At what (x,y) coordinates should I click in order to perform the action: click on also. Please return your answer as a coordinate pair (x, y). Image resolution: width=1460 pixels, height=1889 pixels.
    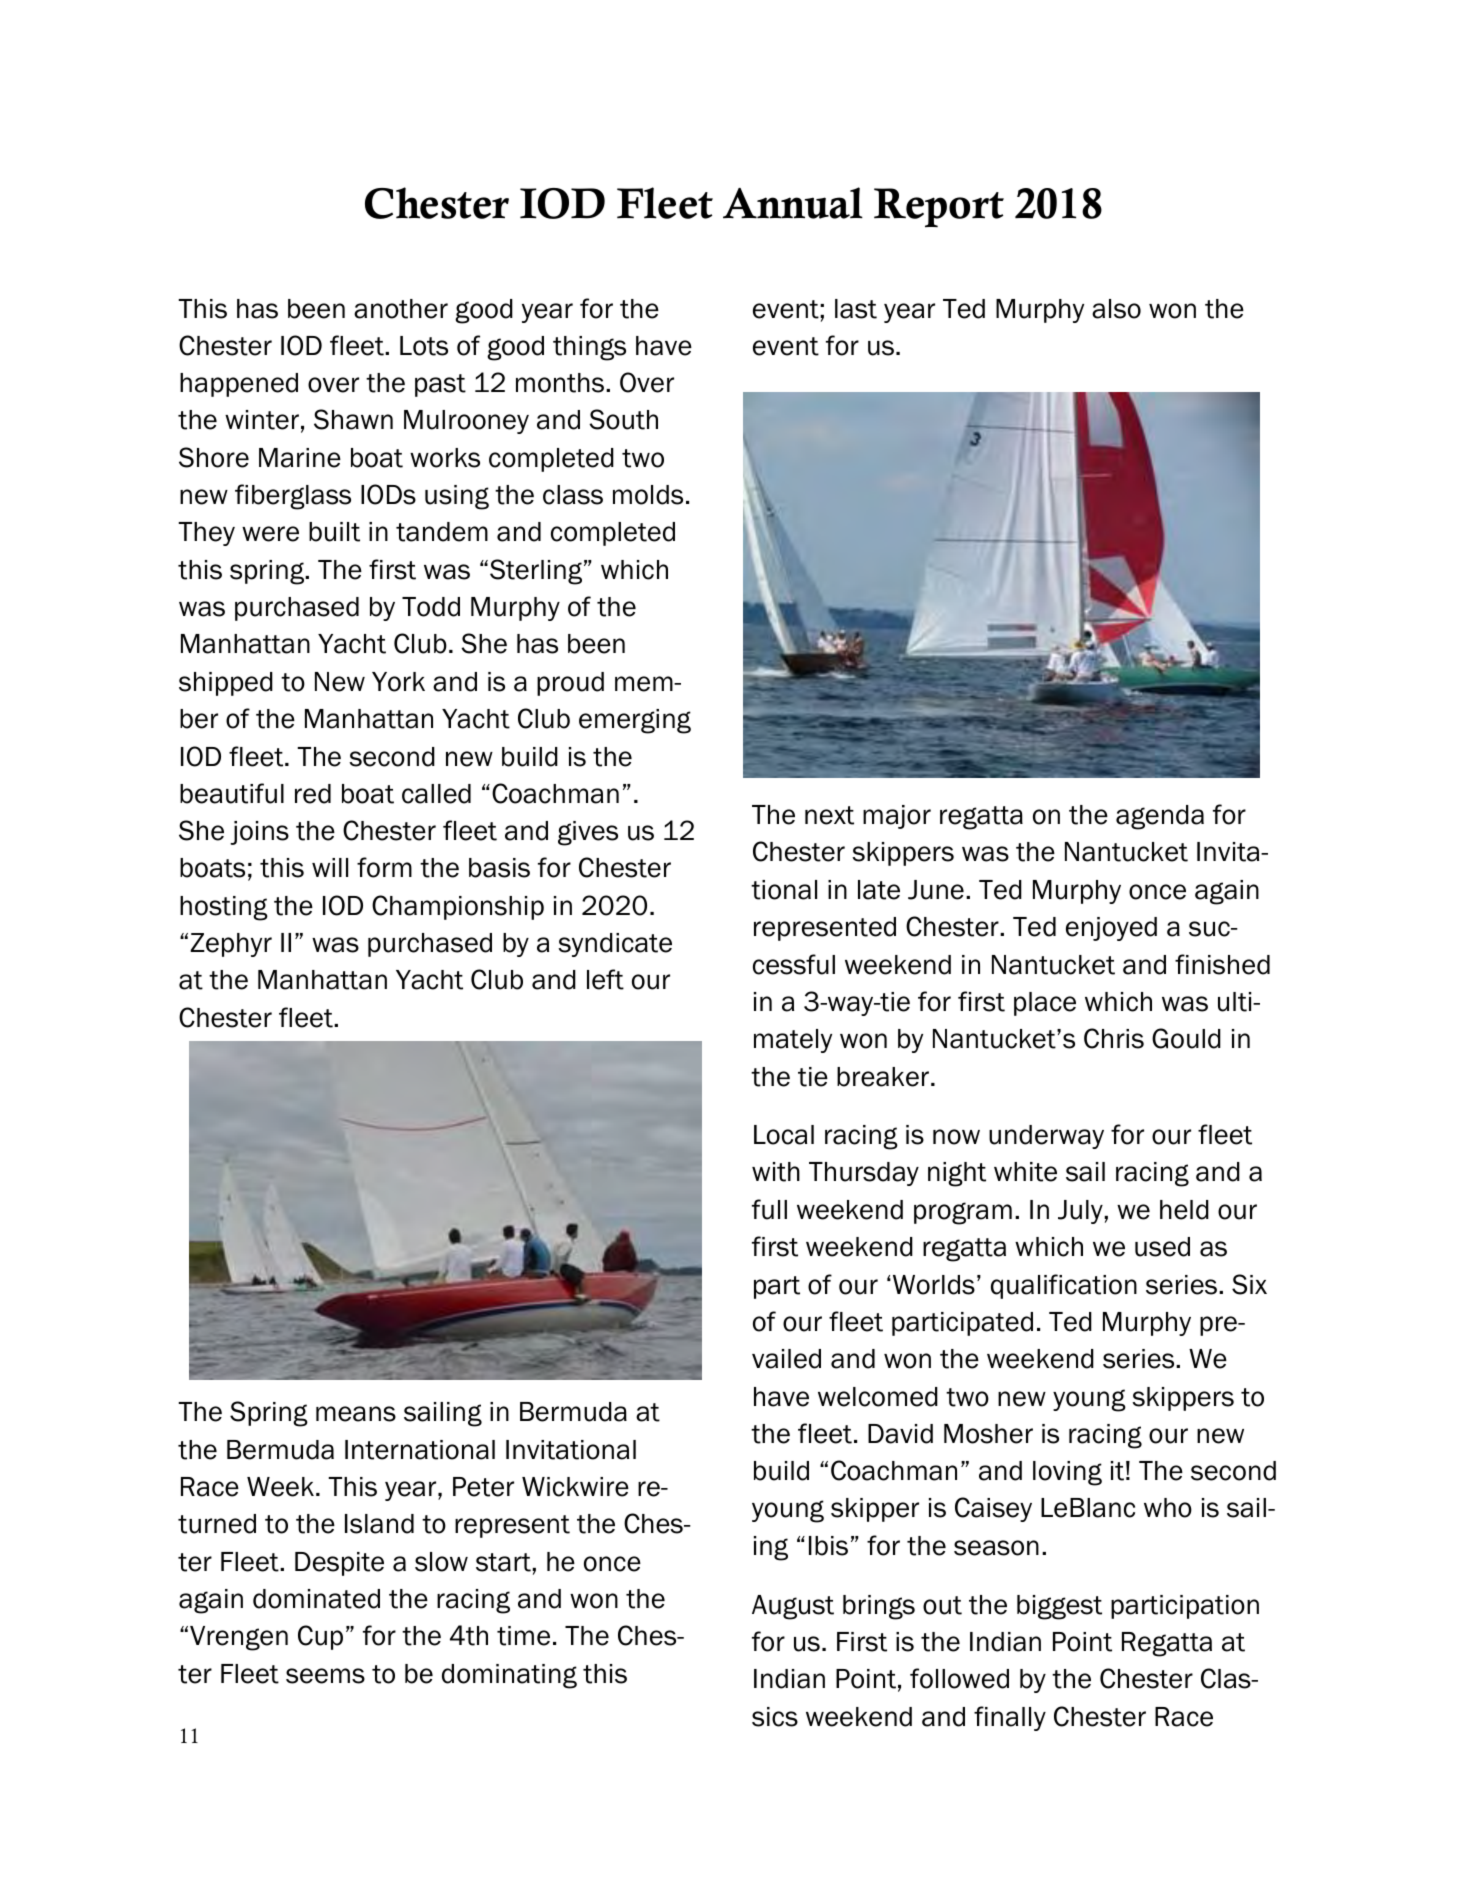
    Looking at the image, I should click on (1116, 309).
